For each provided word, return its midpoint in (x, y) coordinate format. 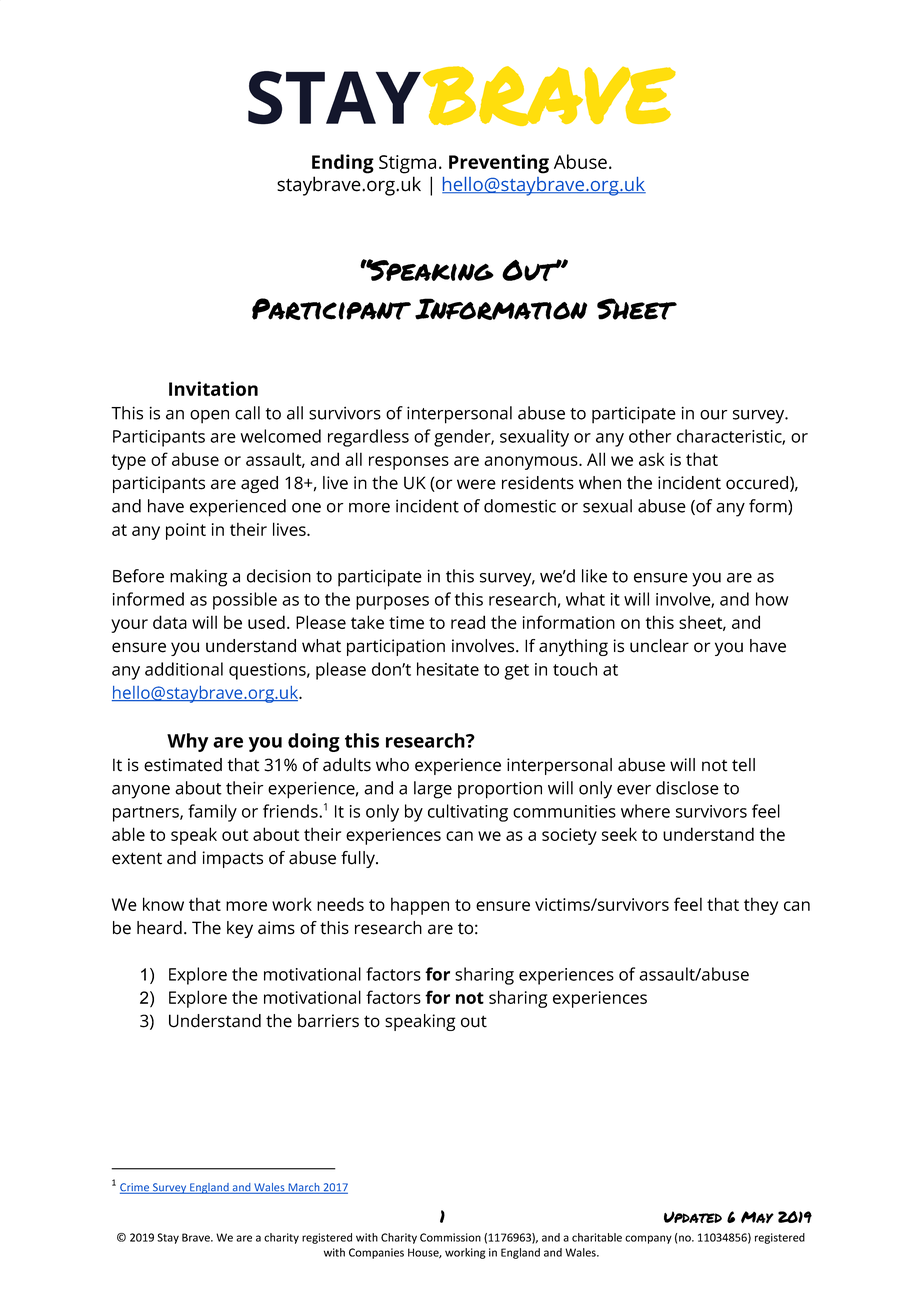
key (240, 929)
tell (743, 765)
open (209, 417)
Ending (343, 164)
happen (420, 906)
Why (187, 742)
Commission (450, 1237)
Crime (136, 1188)
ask (651, 459)
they (761, 906)
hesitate (448, 669)
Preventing (499, 164)
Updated (693, 1217)
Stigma (407, 164)
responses (409, 463)
